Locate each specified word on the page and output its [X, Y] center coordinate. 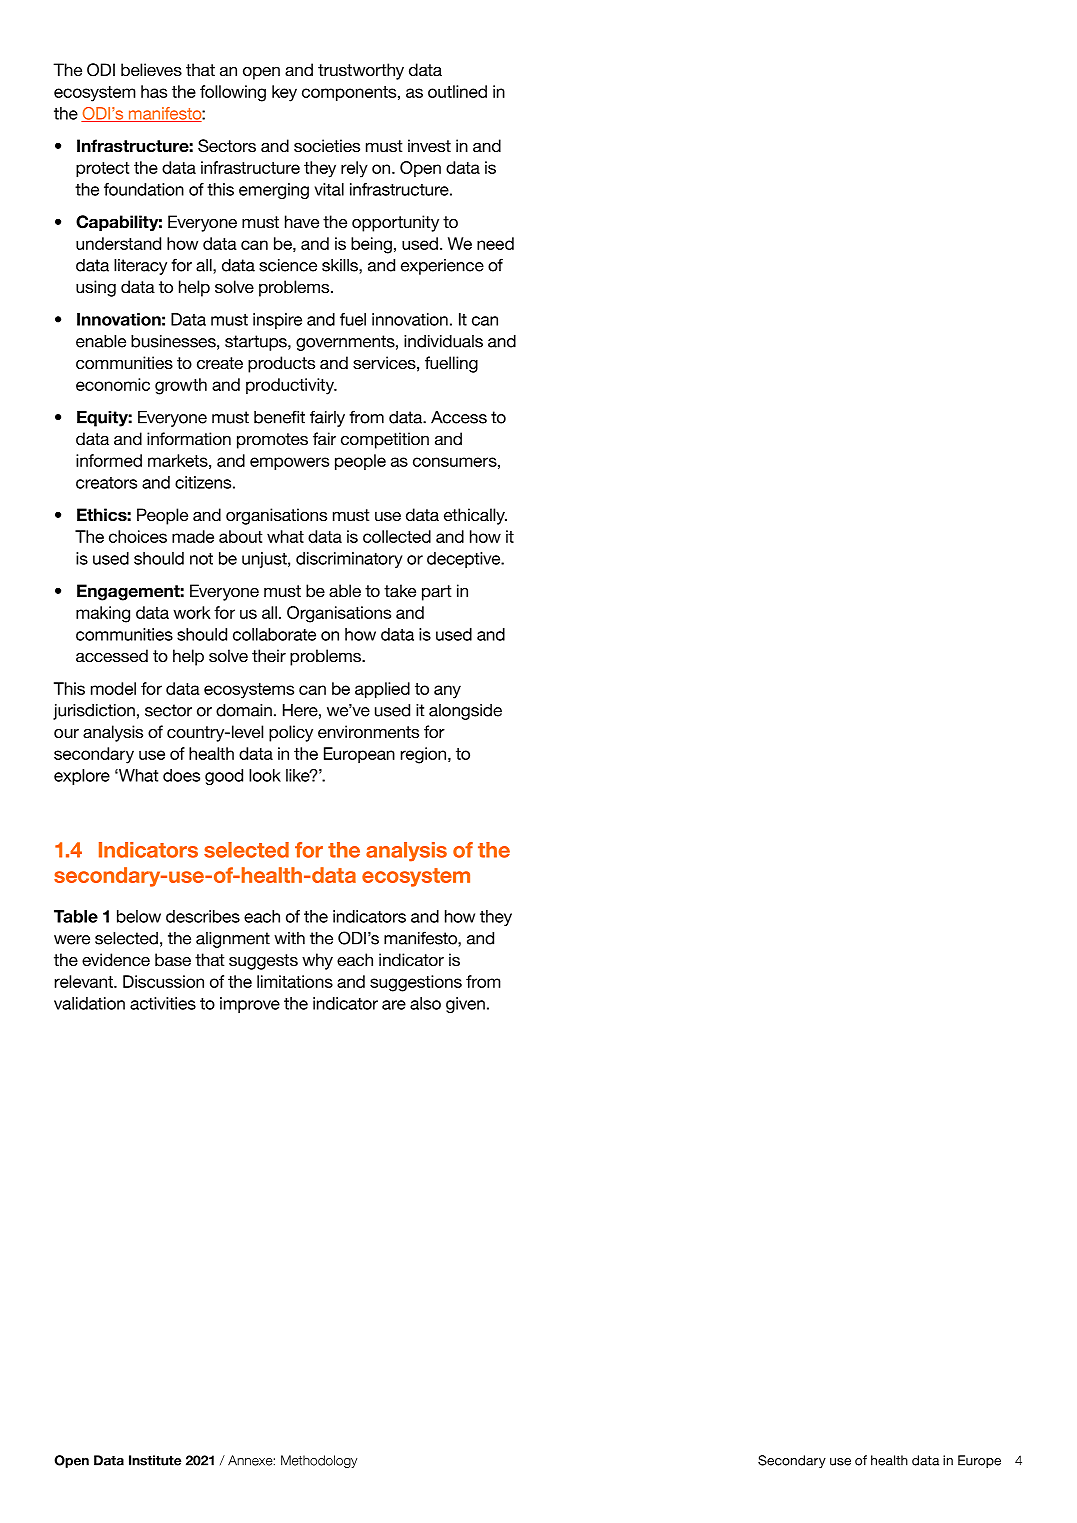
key [284, 93]
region [425, 755]
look [265, 775]
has [154, 91]
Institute [155, 1460]
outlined [457, 91]
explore [82, 777]
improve [250, 1005]
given [465, 1005]
